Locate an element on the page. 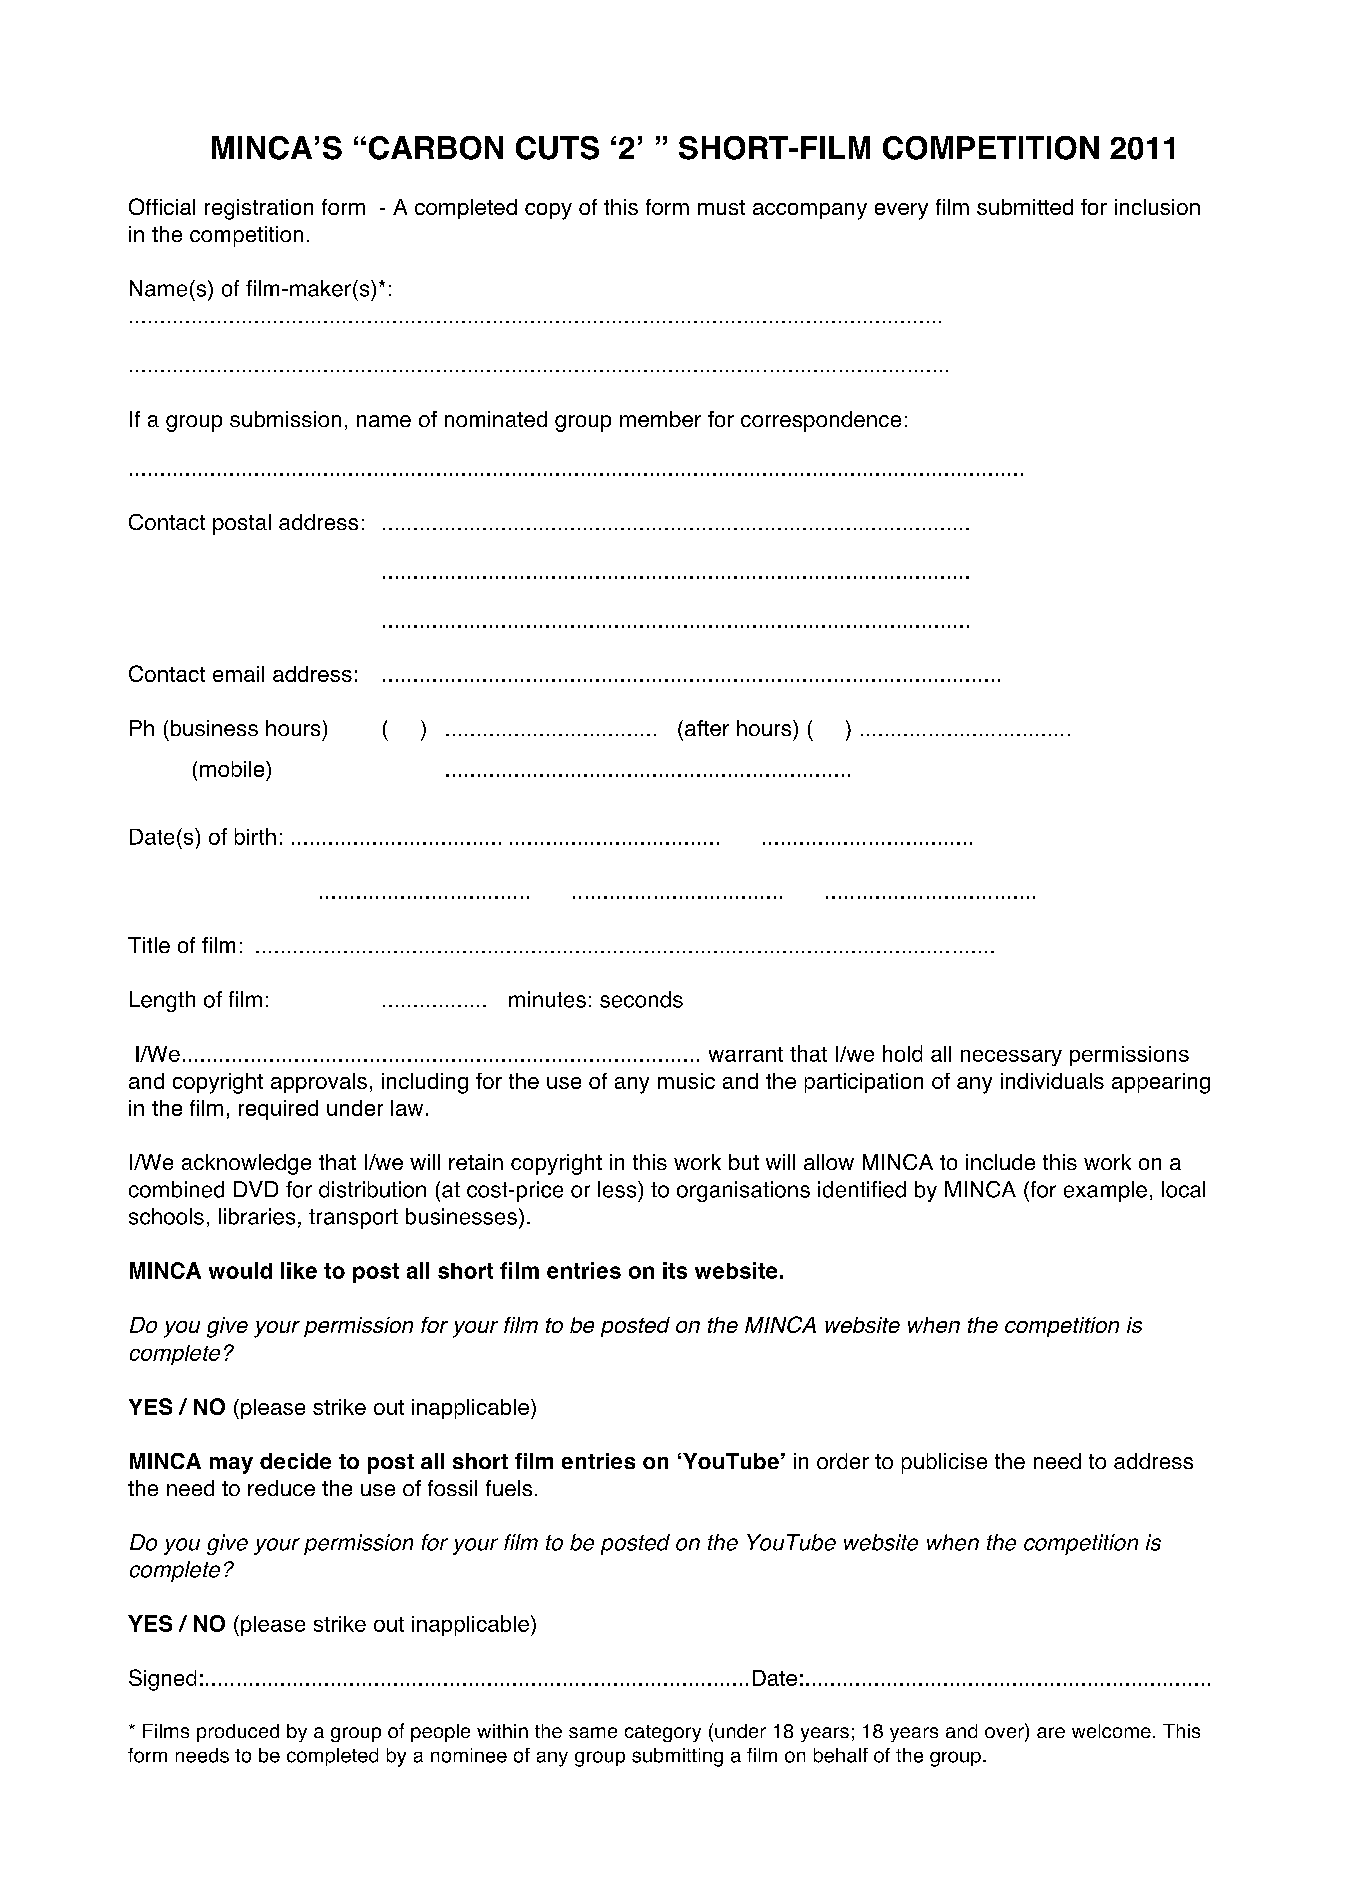  necessary is located at coordinates (1011, 1058).
